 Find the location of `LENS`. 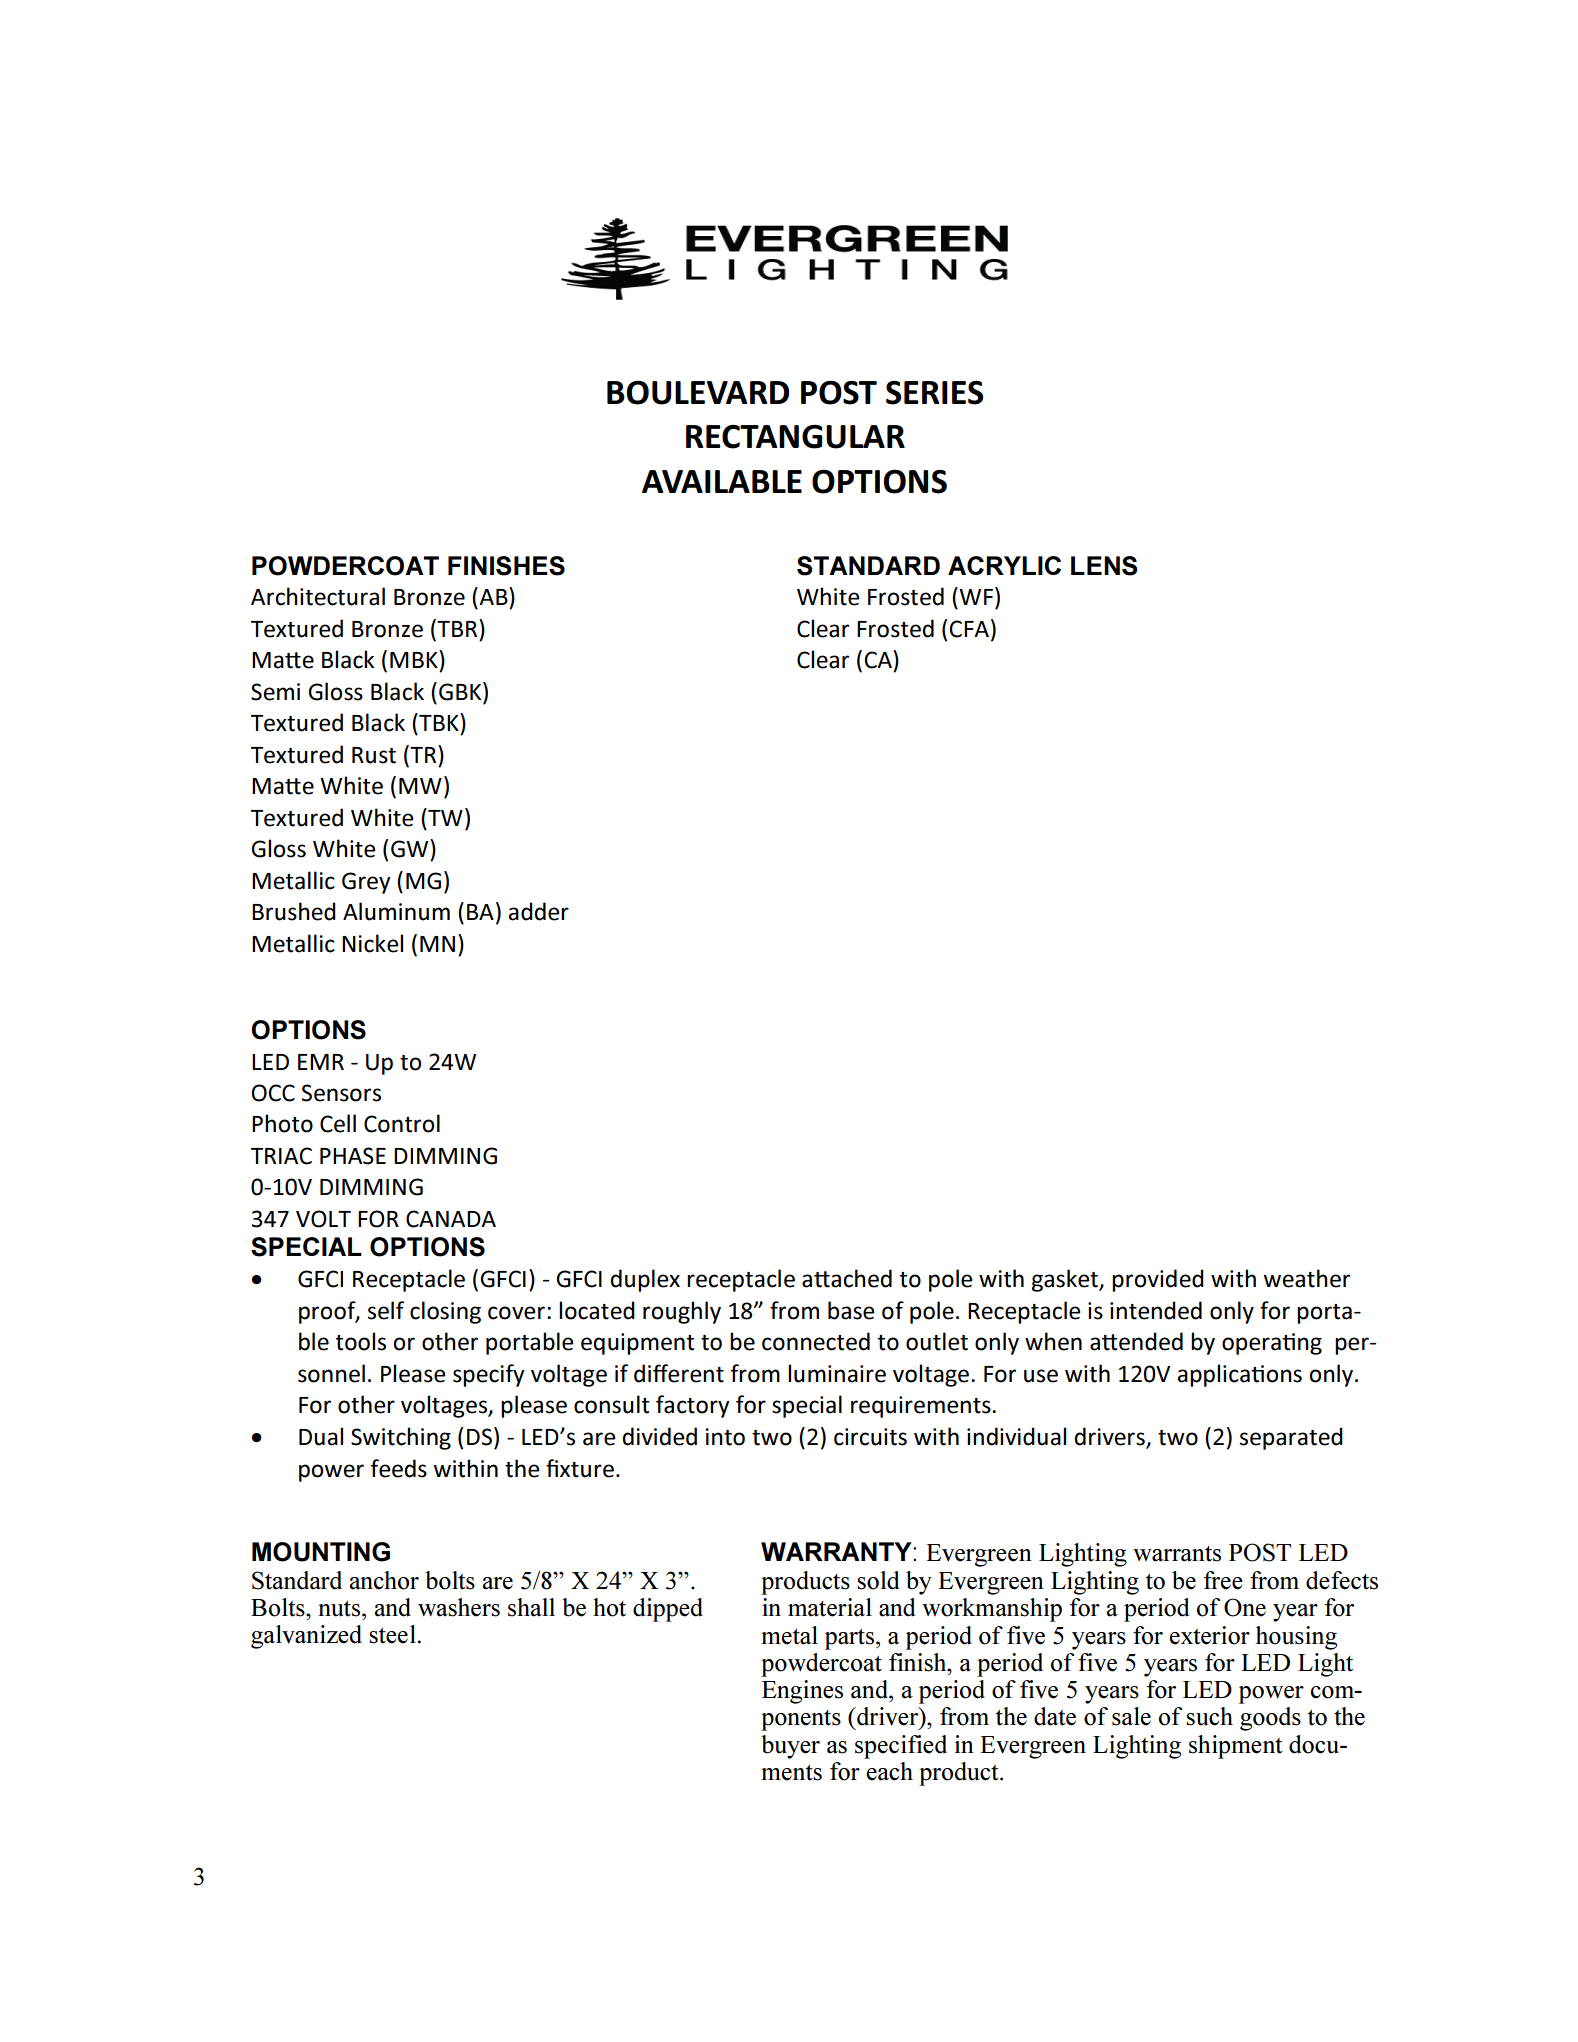

LENS is located at coordinates (1104, 566).
